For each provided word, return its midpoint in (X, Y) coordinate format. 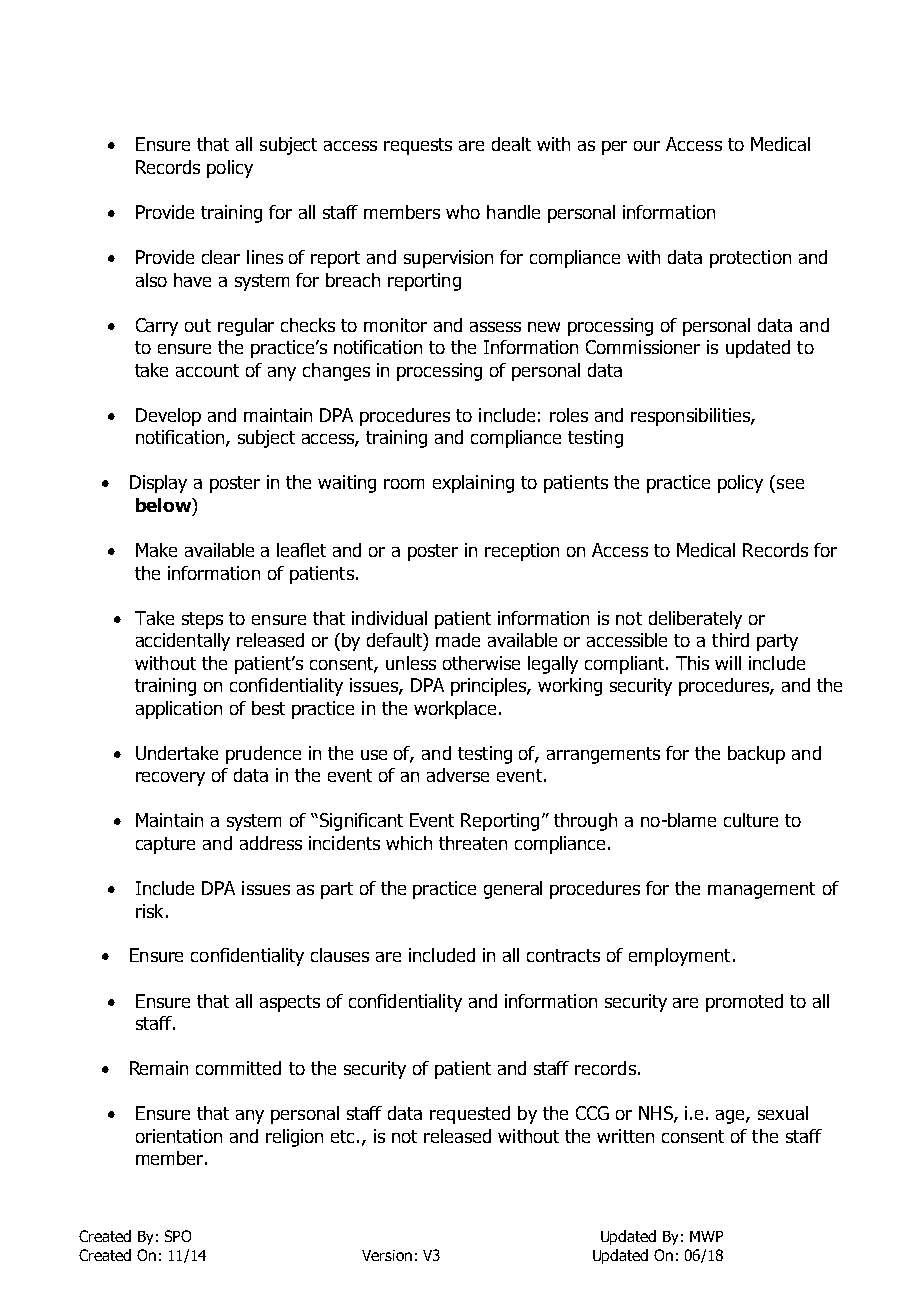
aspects (290, 1003)
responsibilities (691, 417)
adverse (458, 775)
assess (495, 327)
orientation (179, 1136)
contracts (563, 955)
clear (221, 257)
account (207, 370)
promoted (744, 1003)
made (458, 640)
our (647, 146)
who (463, 212)
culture (751, 820)
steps (202, 620)
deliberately (695, 620)
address (271, 843)
